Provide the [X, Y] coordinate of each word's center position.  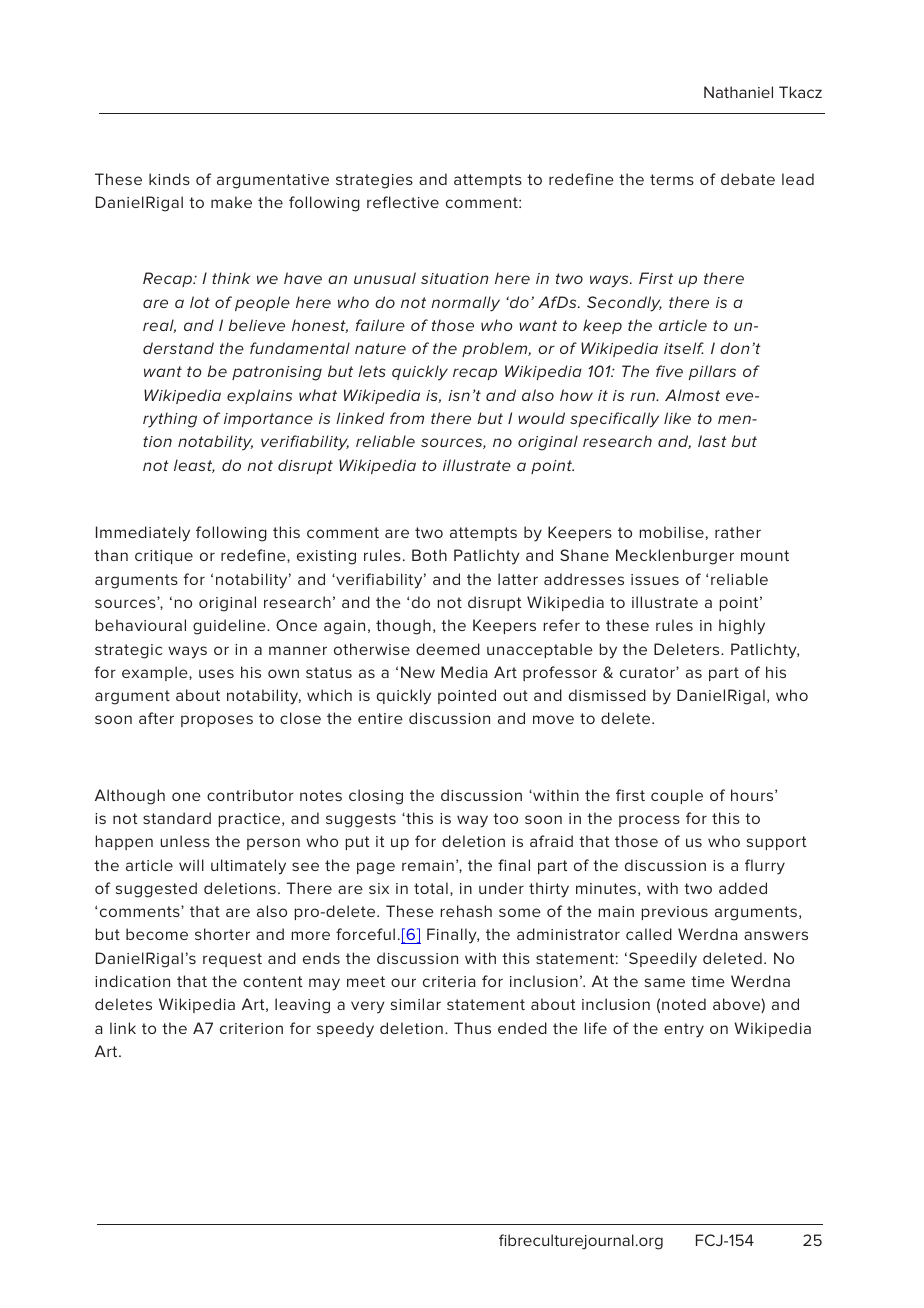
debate [748, 179]
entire [380, 718]
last [712, 441]
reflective [403, 202]
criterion [251, 1028]
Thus [472, 1028]
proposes [217, 721]
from [407, 418]
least [194, 466]
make [231, 202]
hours [753, 795]
